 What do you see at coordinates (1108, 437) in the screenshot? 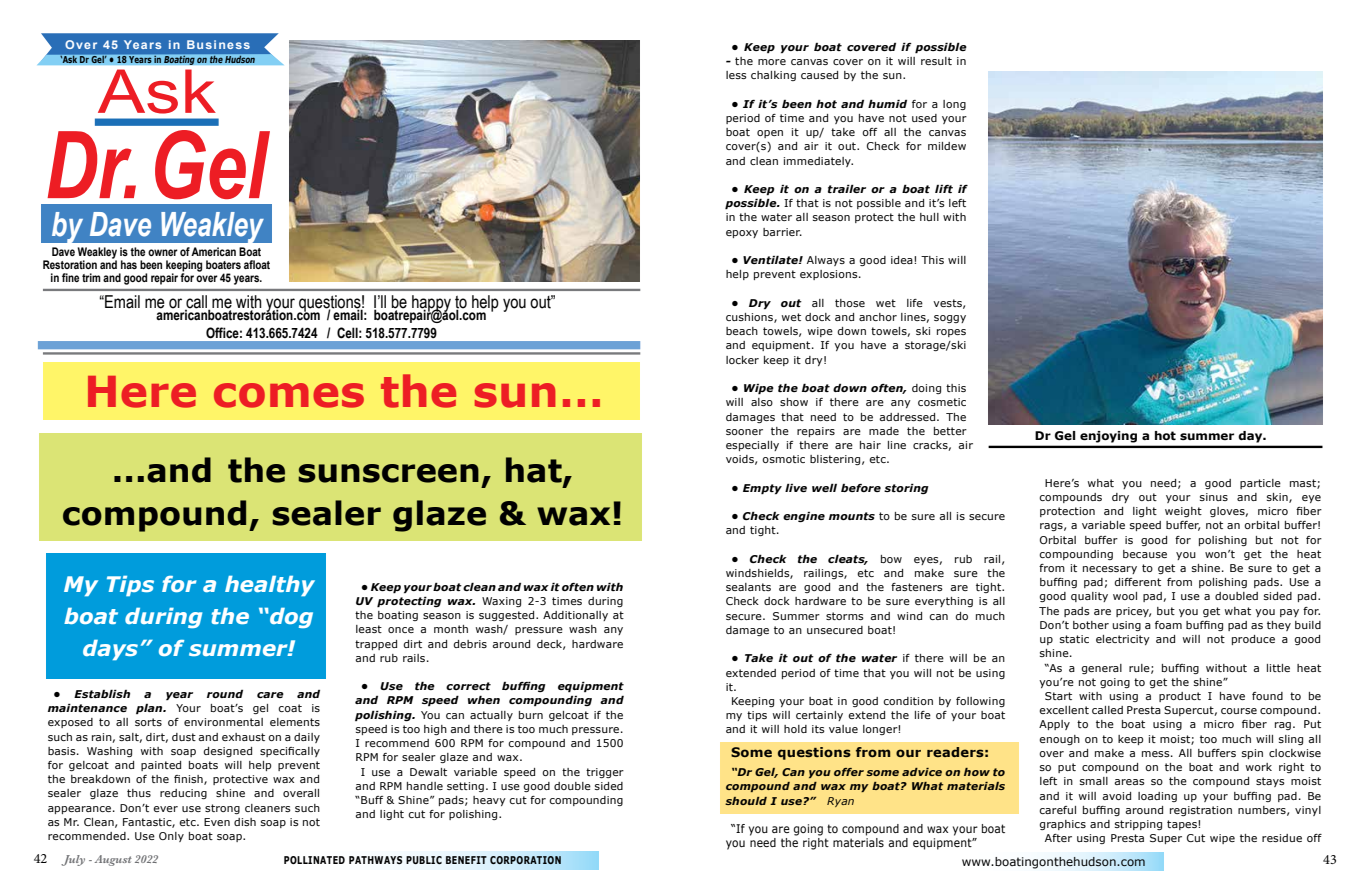
I see `enjoying` at bounding box center [1108, 437].
